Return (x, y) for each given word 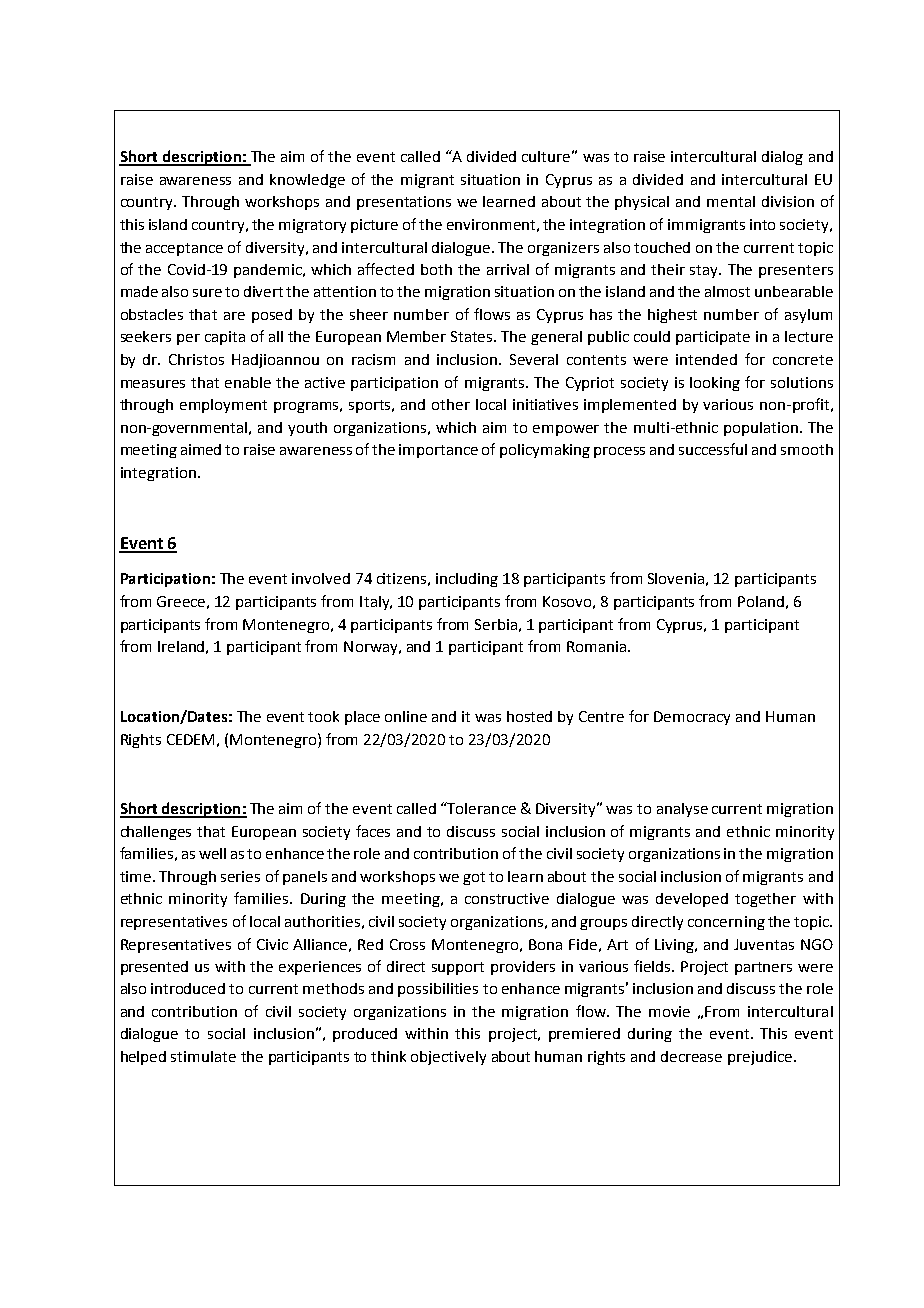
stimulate (203, 1056)
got (474, 878)
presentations (404, 203)
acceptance (184, 249)
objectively (448, 1058)
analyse (682, 810)
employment (223, 406)
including (467, 580)
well (212, 853)
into (762, 224)
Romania (596, 646)
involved (321, 578)
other (451, 404)
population (761, 429)
